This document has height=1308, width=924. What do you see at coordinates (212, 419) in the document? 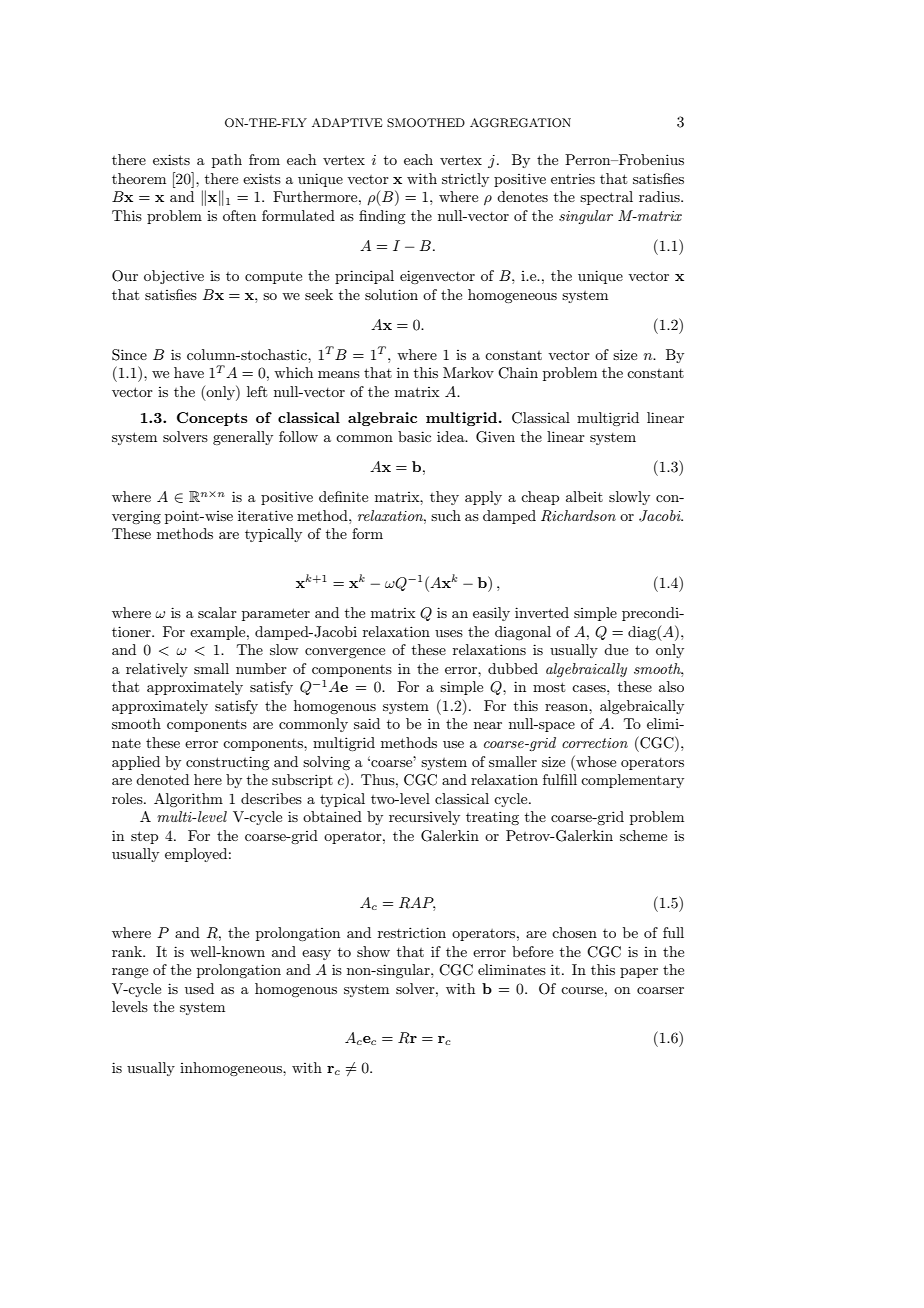
I see `Concepts` at bounding box center [212, 419].
